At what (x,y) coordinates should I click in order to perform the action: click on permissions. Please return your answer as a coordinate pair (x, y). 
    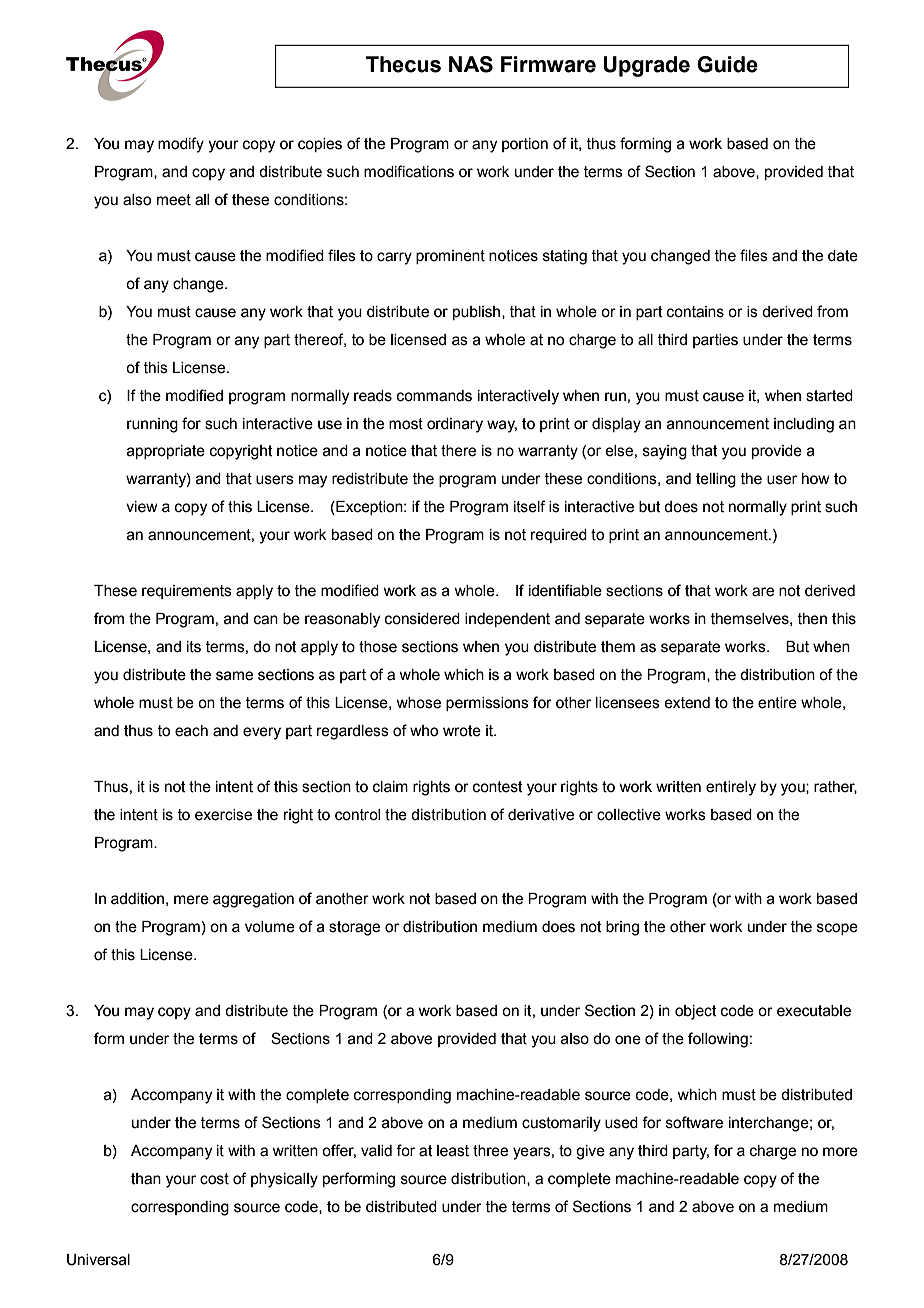
    Looking at the image, I should click on (487, 704).
